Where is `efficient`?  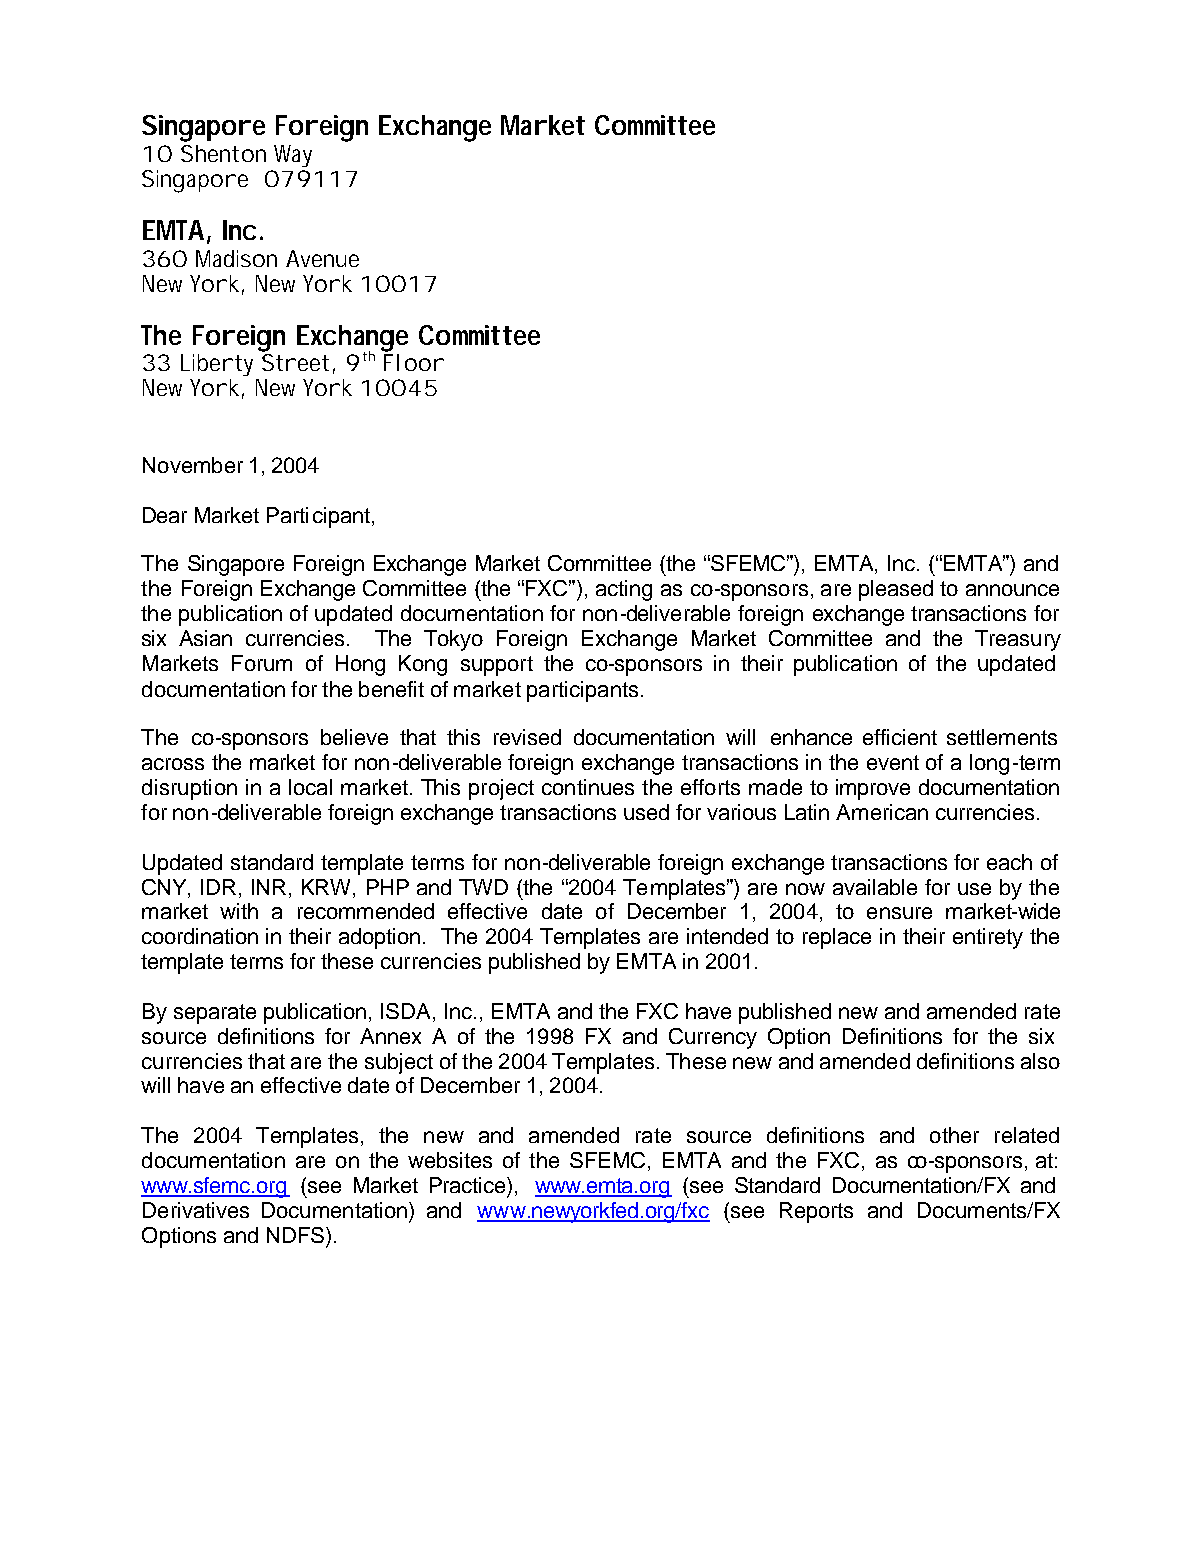 efficient is located at coordinates (900, 737).
